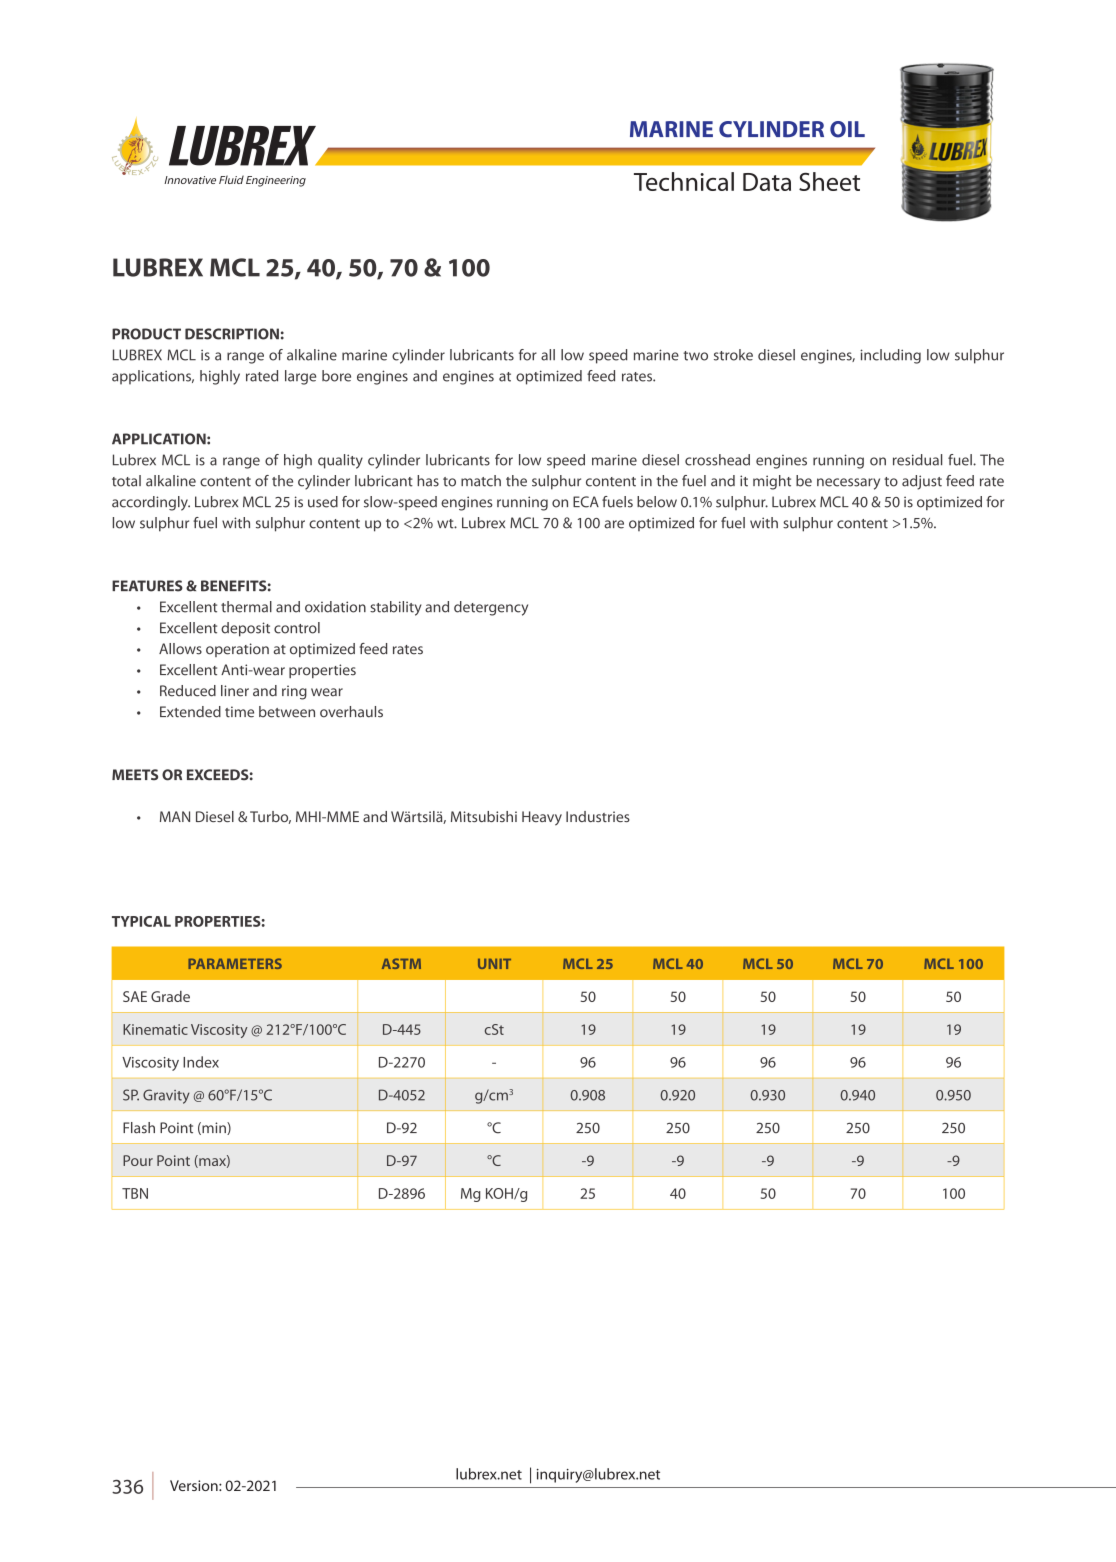  What do you see at coordinates (542, 818) in the document?
I see `Heavy` at bounding box center [542, 818].
